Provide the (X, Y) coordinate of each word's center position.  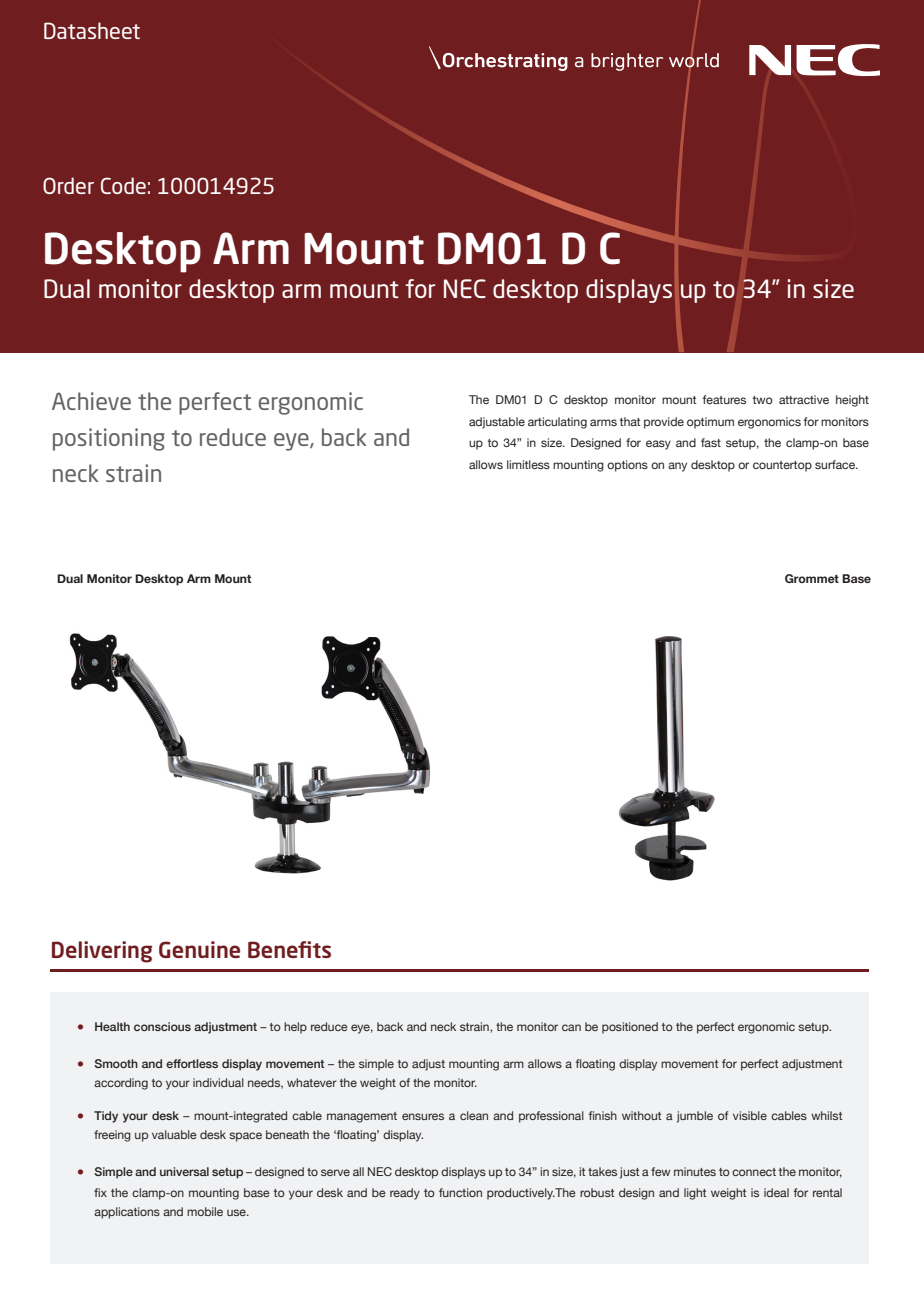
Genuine (199, 949)
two (762, 400)
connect (754, 1172)
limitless (528, 464)
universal (184, 1171)
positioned (630, 1028)
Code (123, 185)
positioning (109, 439)
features (724, 399)
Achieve (91, 401)
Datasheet (92, 30)
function (460, 1192)
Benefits (289, 949)
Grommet (812, 578)
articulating (557, 423)
